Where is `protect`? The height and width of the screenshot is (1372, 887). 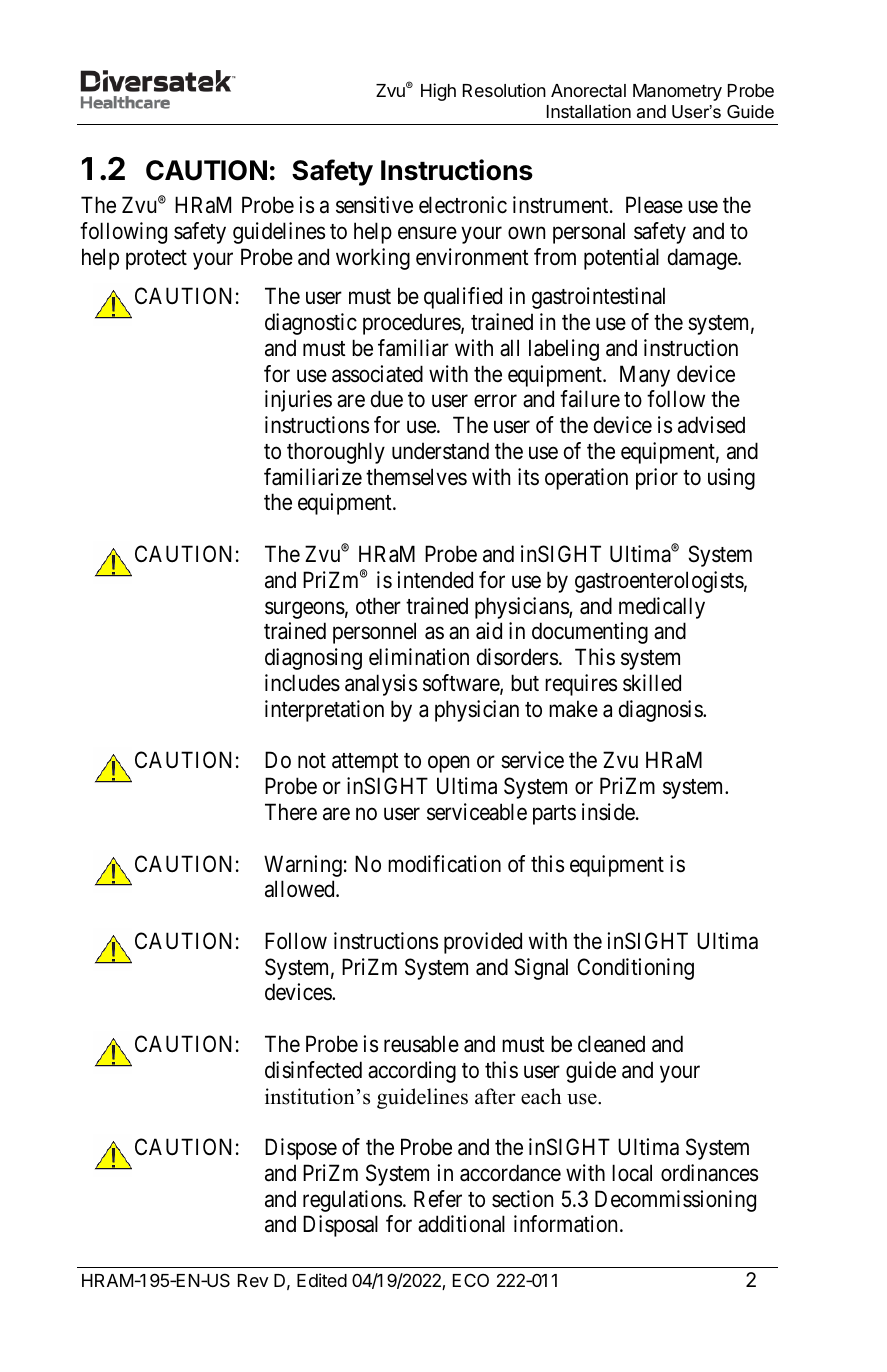 protect is located at coordinates (156, 260).
